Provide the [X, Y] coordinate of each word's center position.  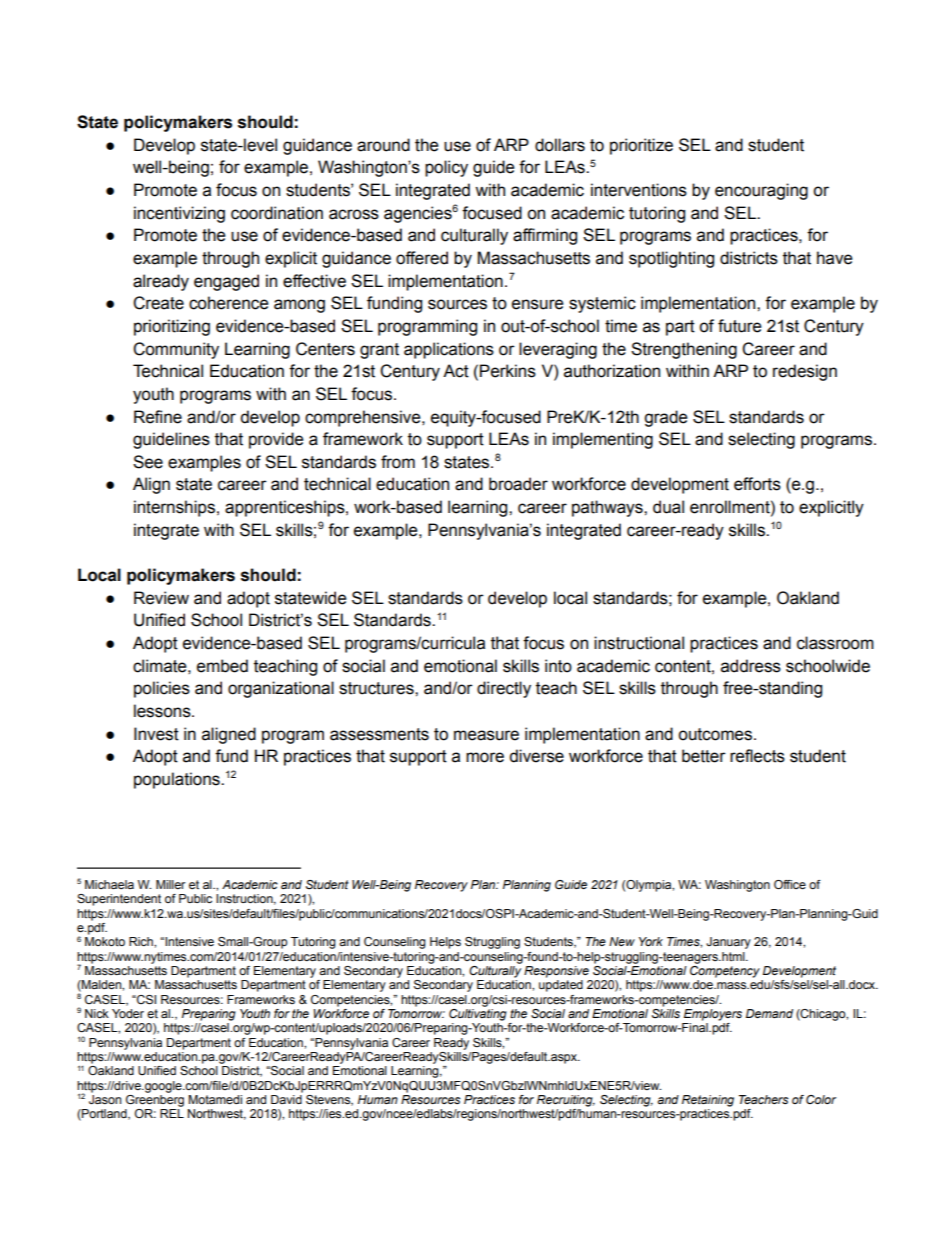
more [485, 757]
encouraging [761, 191]
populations [178, 780]
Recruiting [566, 1101]
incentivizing [179, 214]
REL [172, 1113]
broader [518, 484]
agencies [418, 214]
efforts [757, 484]
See [148, 462]
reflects [757, 756]
